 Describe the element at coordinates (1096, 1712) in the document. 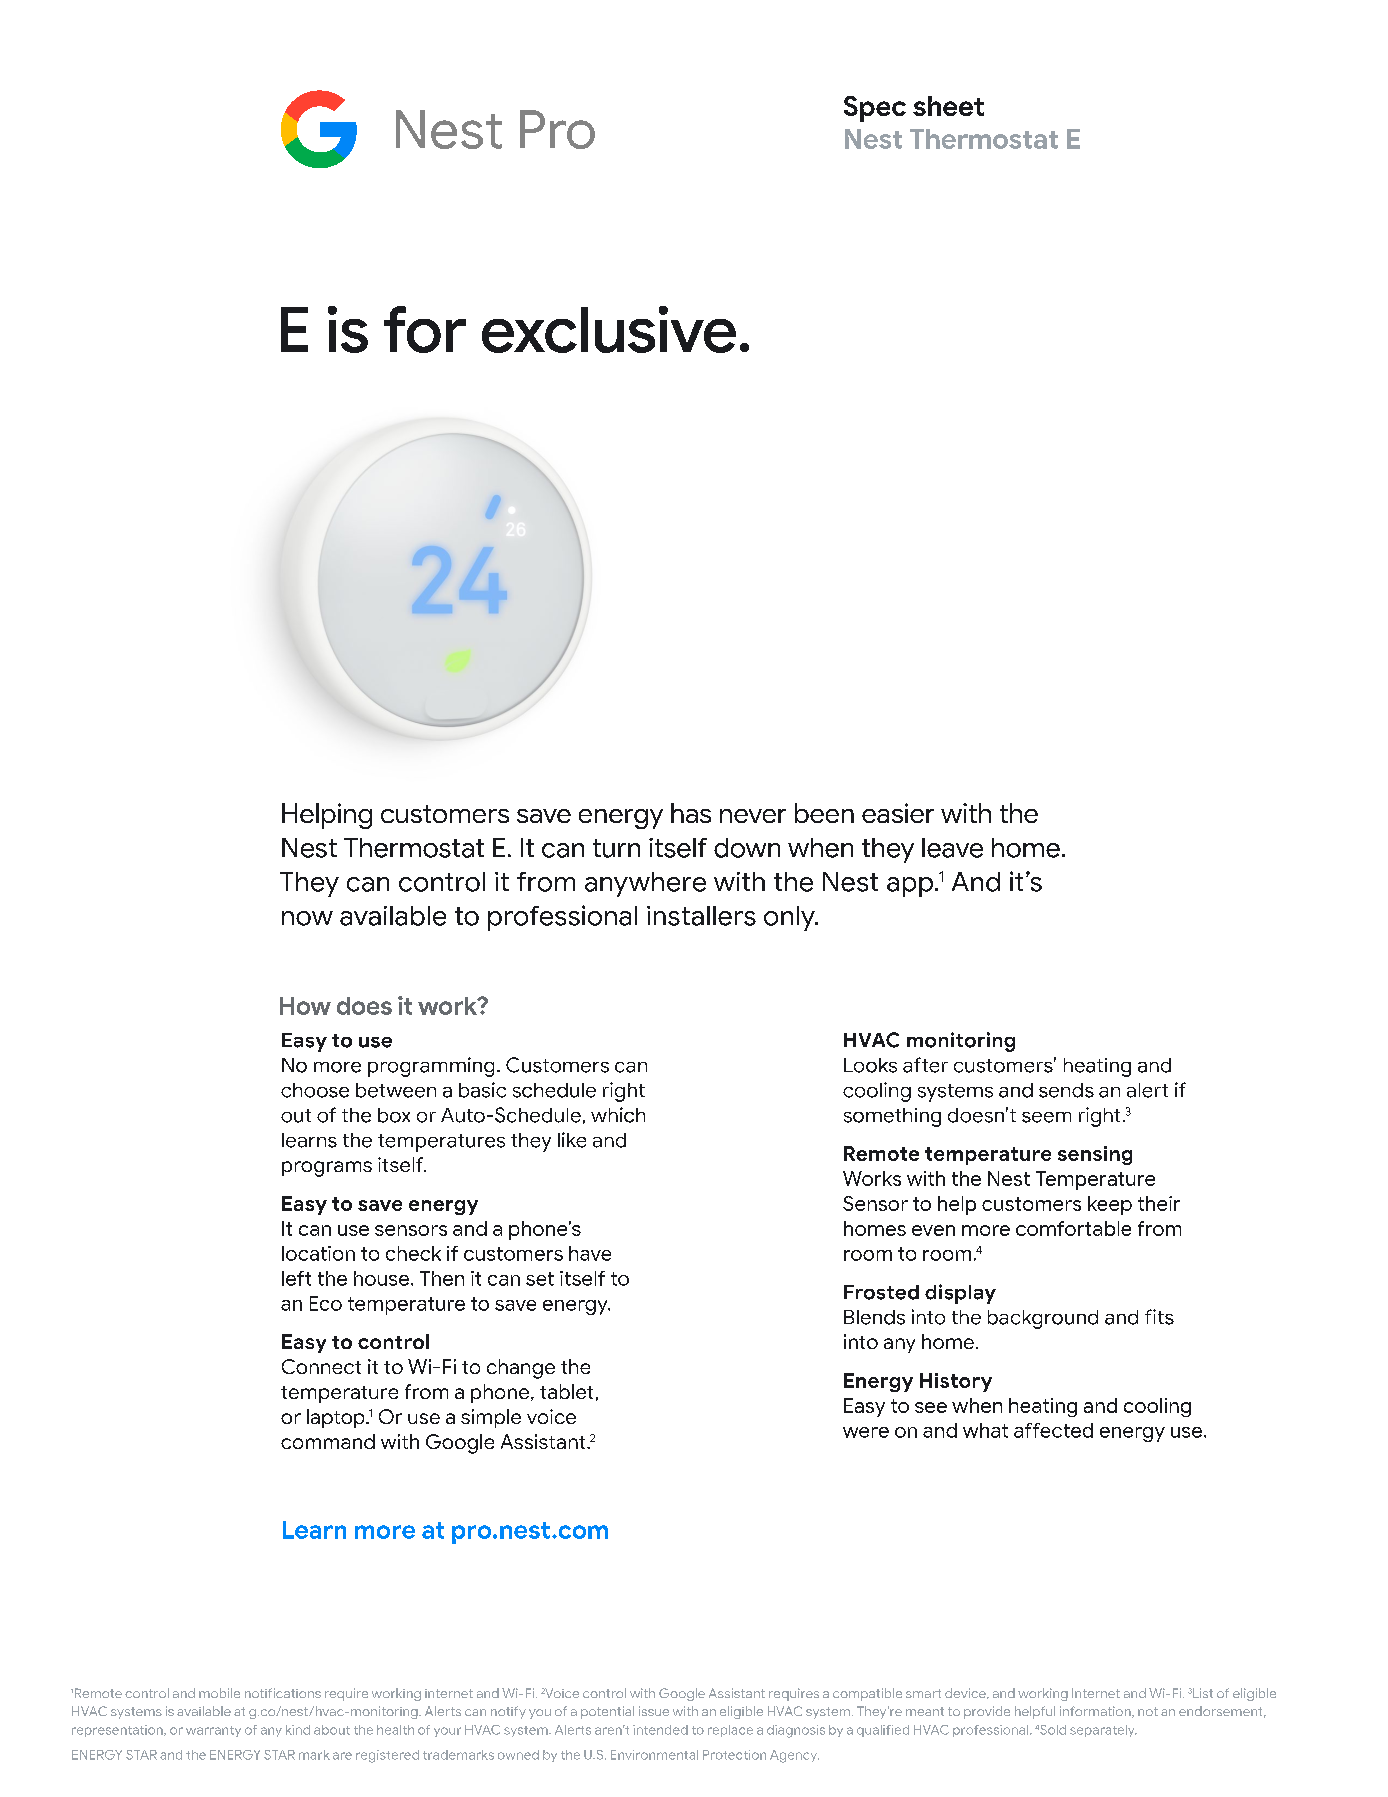

I see `information` at that location.
